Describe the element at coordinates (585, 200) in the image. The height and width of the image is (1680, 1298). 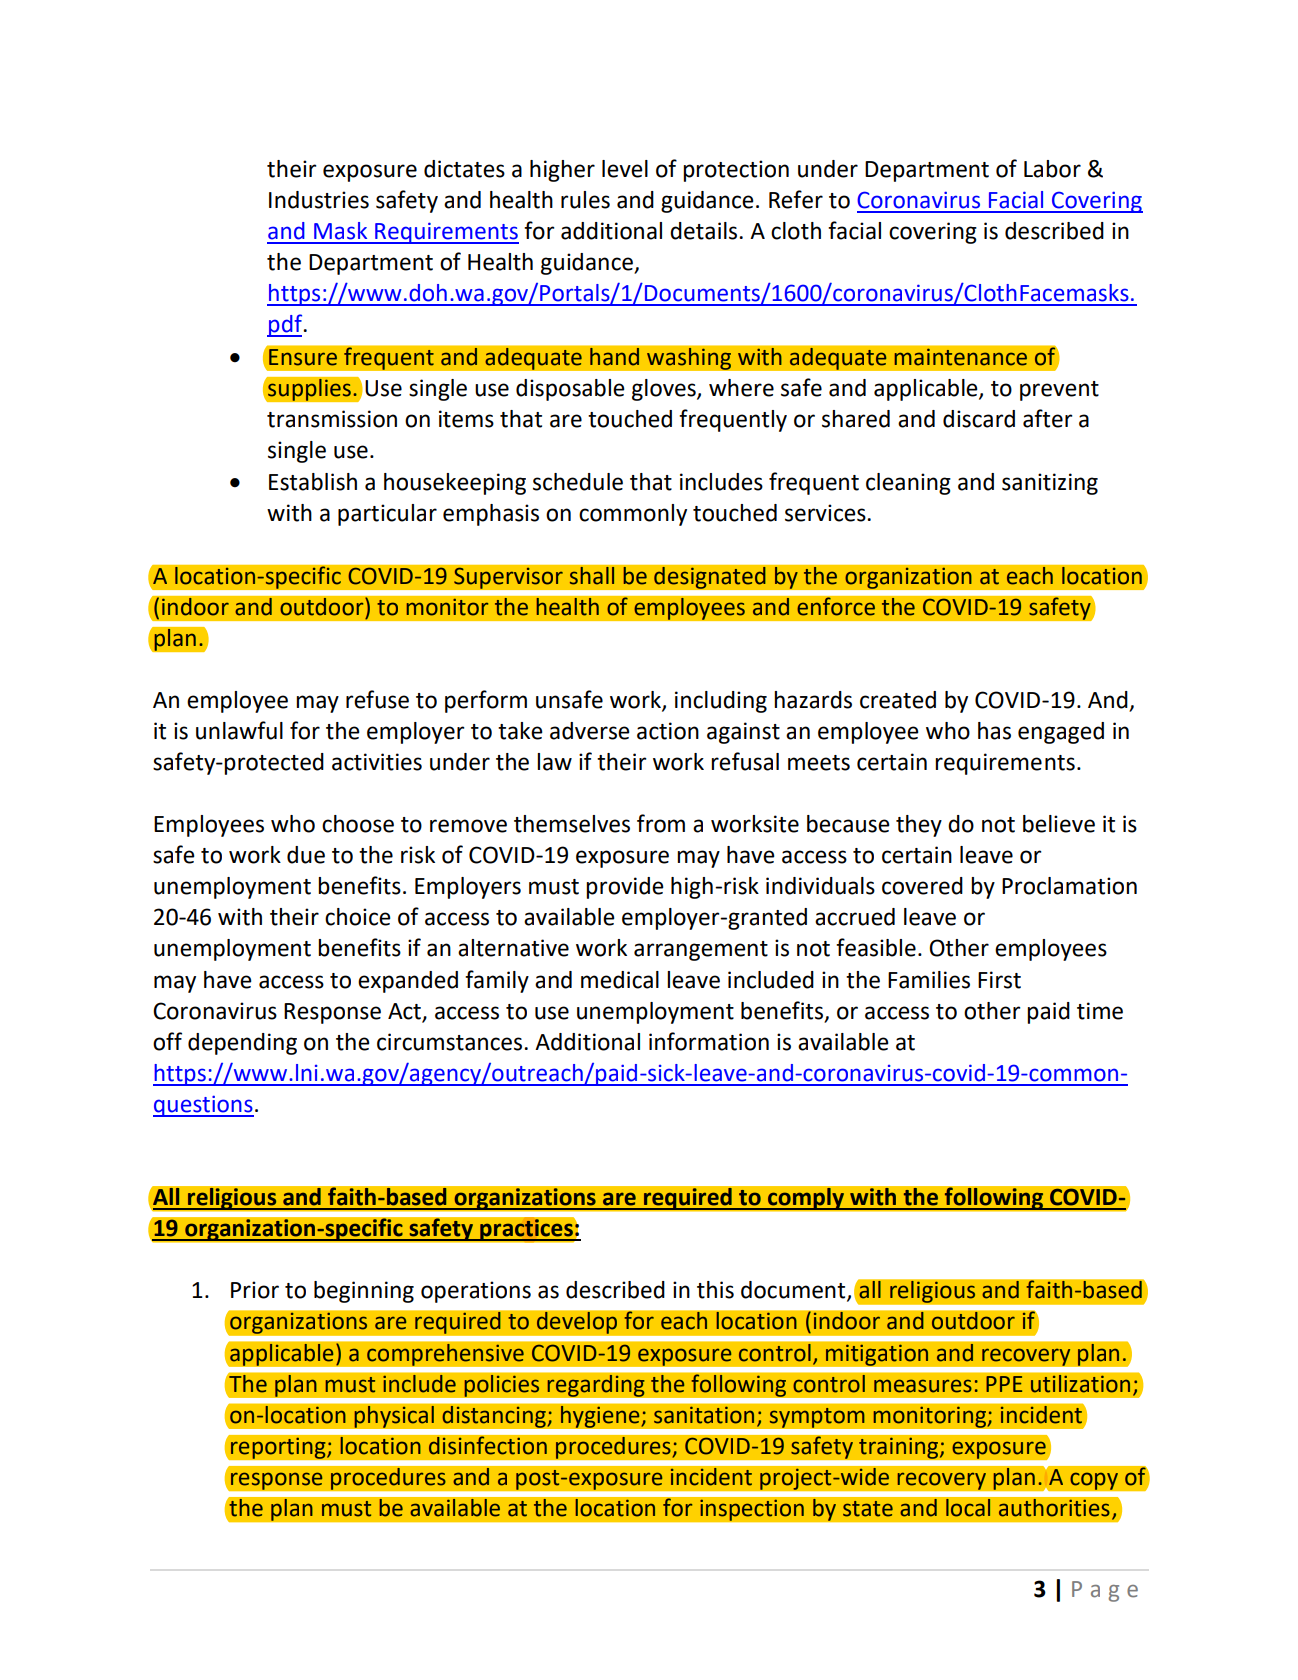
I see `rules` at that location.
